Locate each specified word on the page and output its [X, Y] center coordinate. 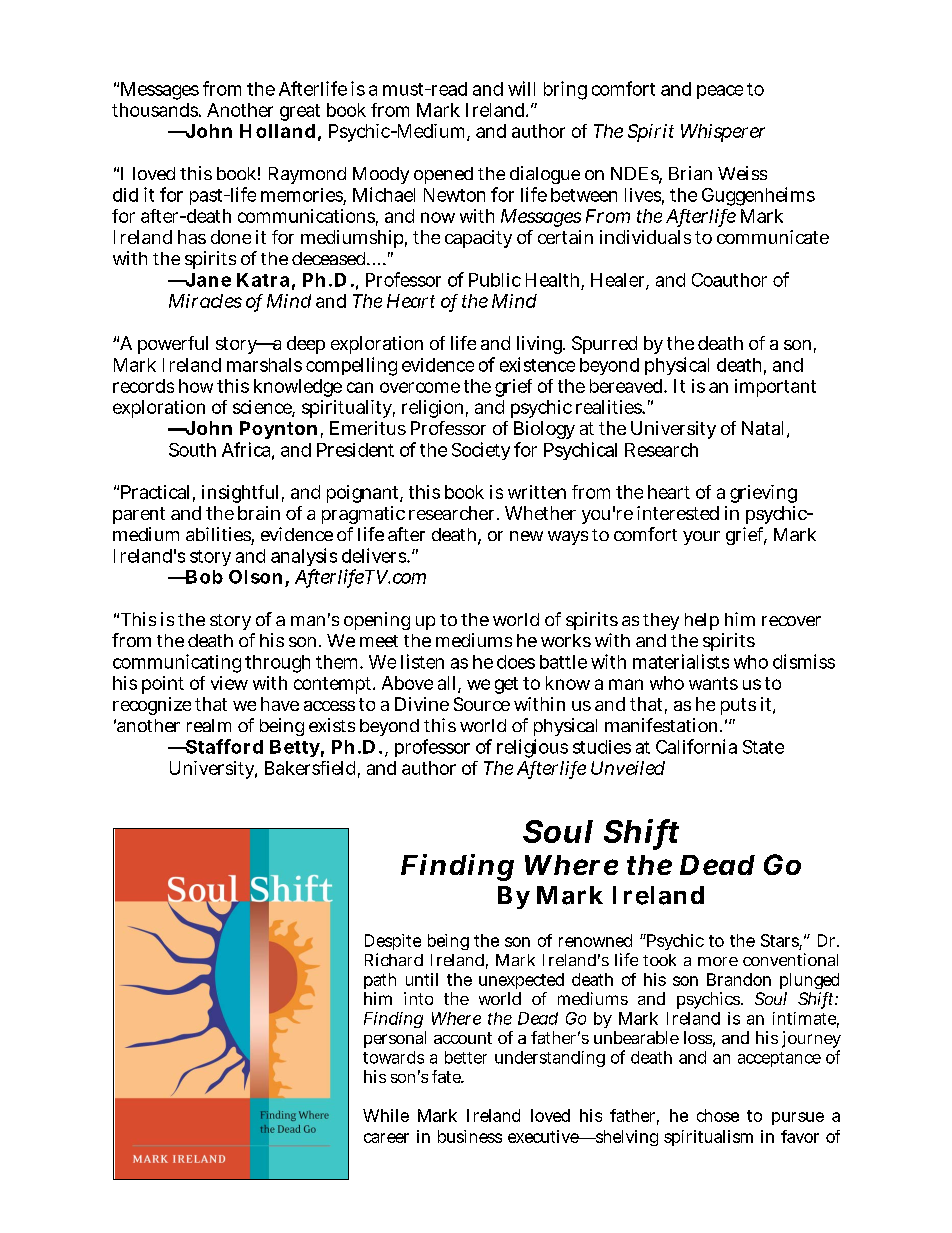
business [470, 1136]
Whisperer [723, 133]
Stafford [223, 746]
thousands [155, 110]
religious [532, 748]
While [386, 1115]
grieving [763, 494]
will [521, 88]
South [192, 450]
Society [481, 451]
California [696, 746]
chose [718, 1115]
